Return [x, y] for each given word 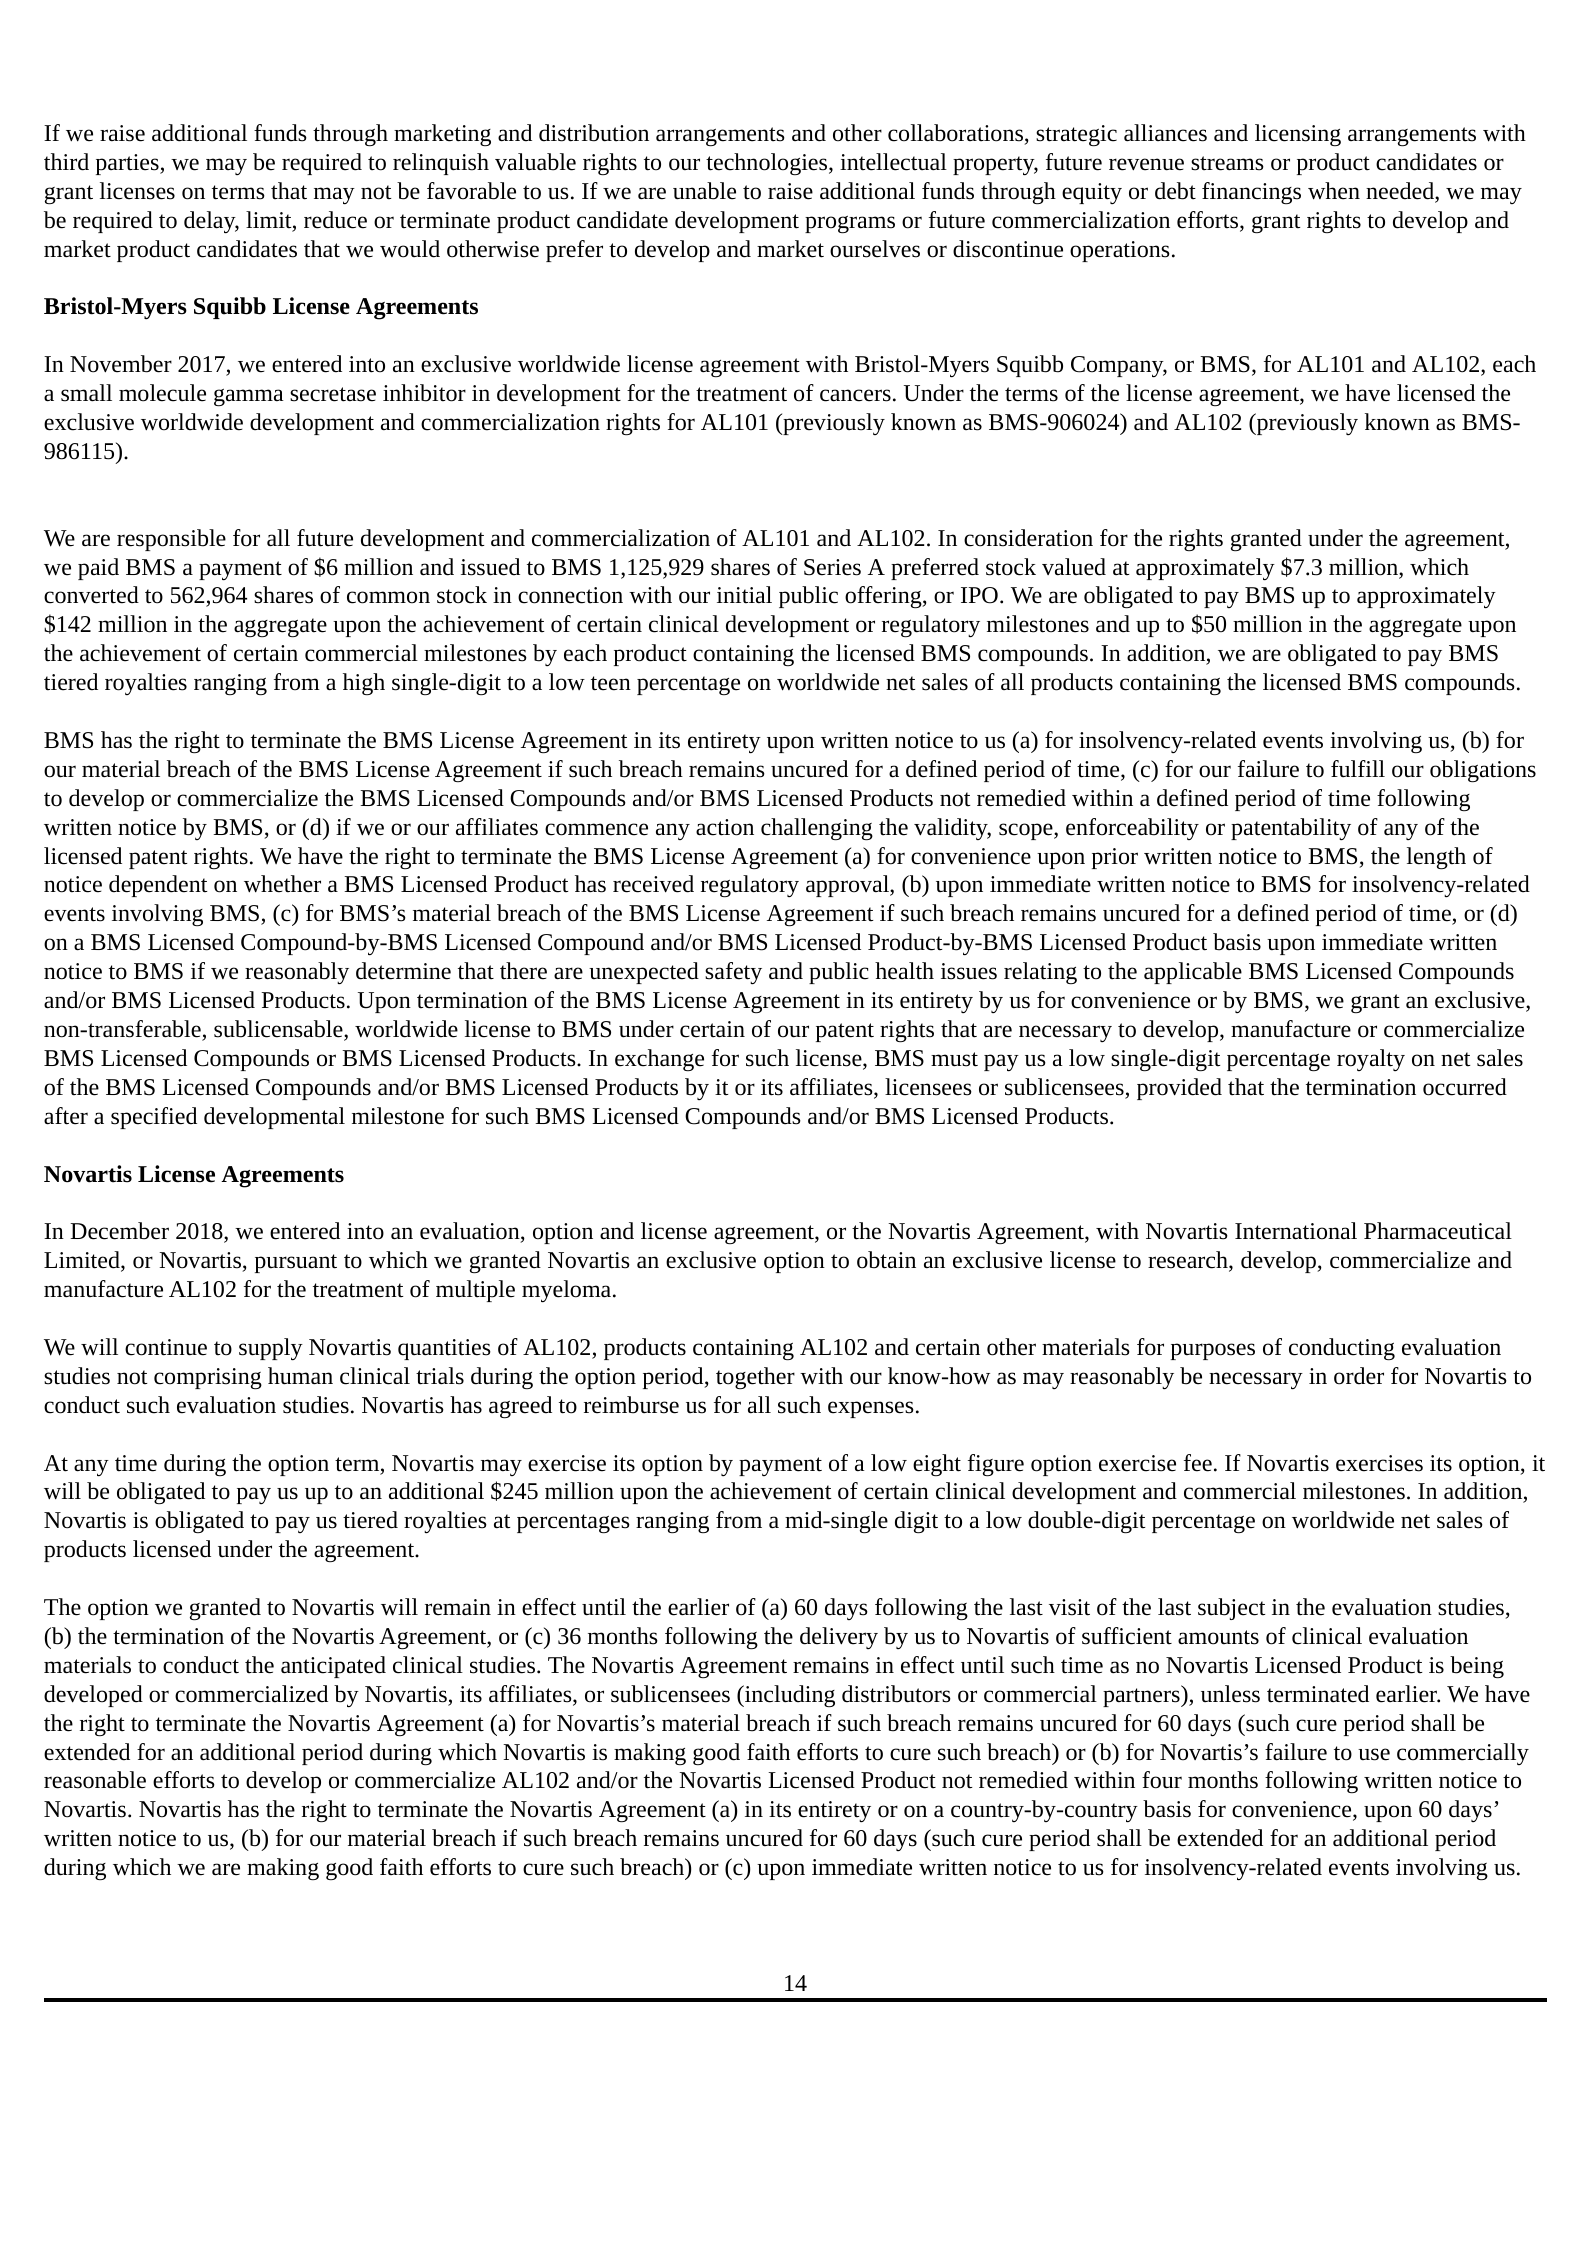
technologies [768, 164]
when [1334, 191]
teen [611, 683]
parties [128, 164]
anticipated [333, 1667]
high [364, 684]
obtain [886, 1260]
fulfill [1358, 768]
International [1296, 1231]
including [789, 1696]
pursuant [296, 1263]
